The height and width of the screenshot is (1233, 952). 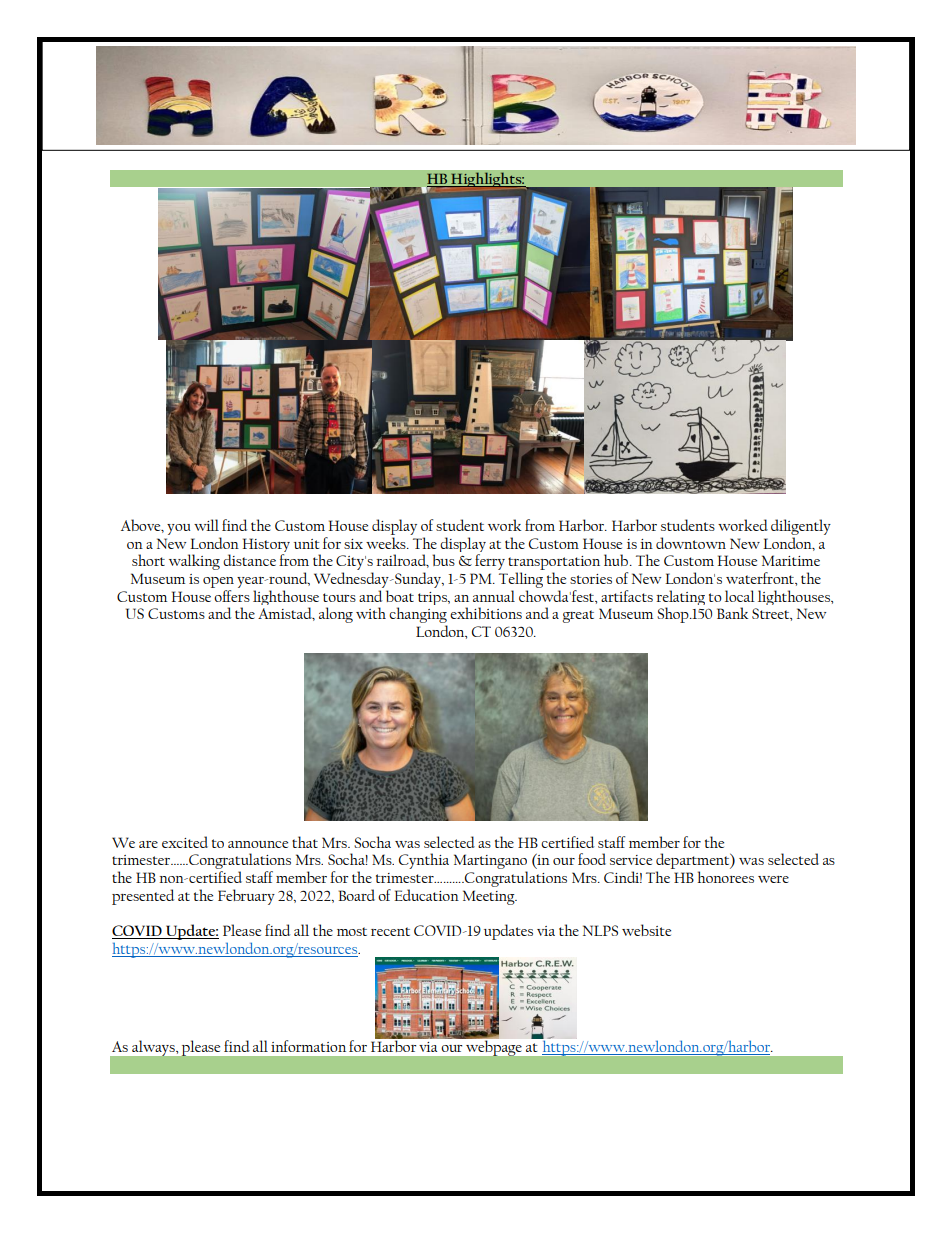 What do you see at coordinates (424, 861) in the screenshot?
I see `Cynthia` at bounding box center [424, 861].
